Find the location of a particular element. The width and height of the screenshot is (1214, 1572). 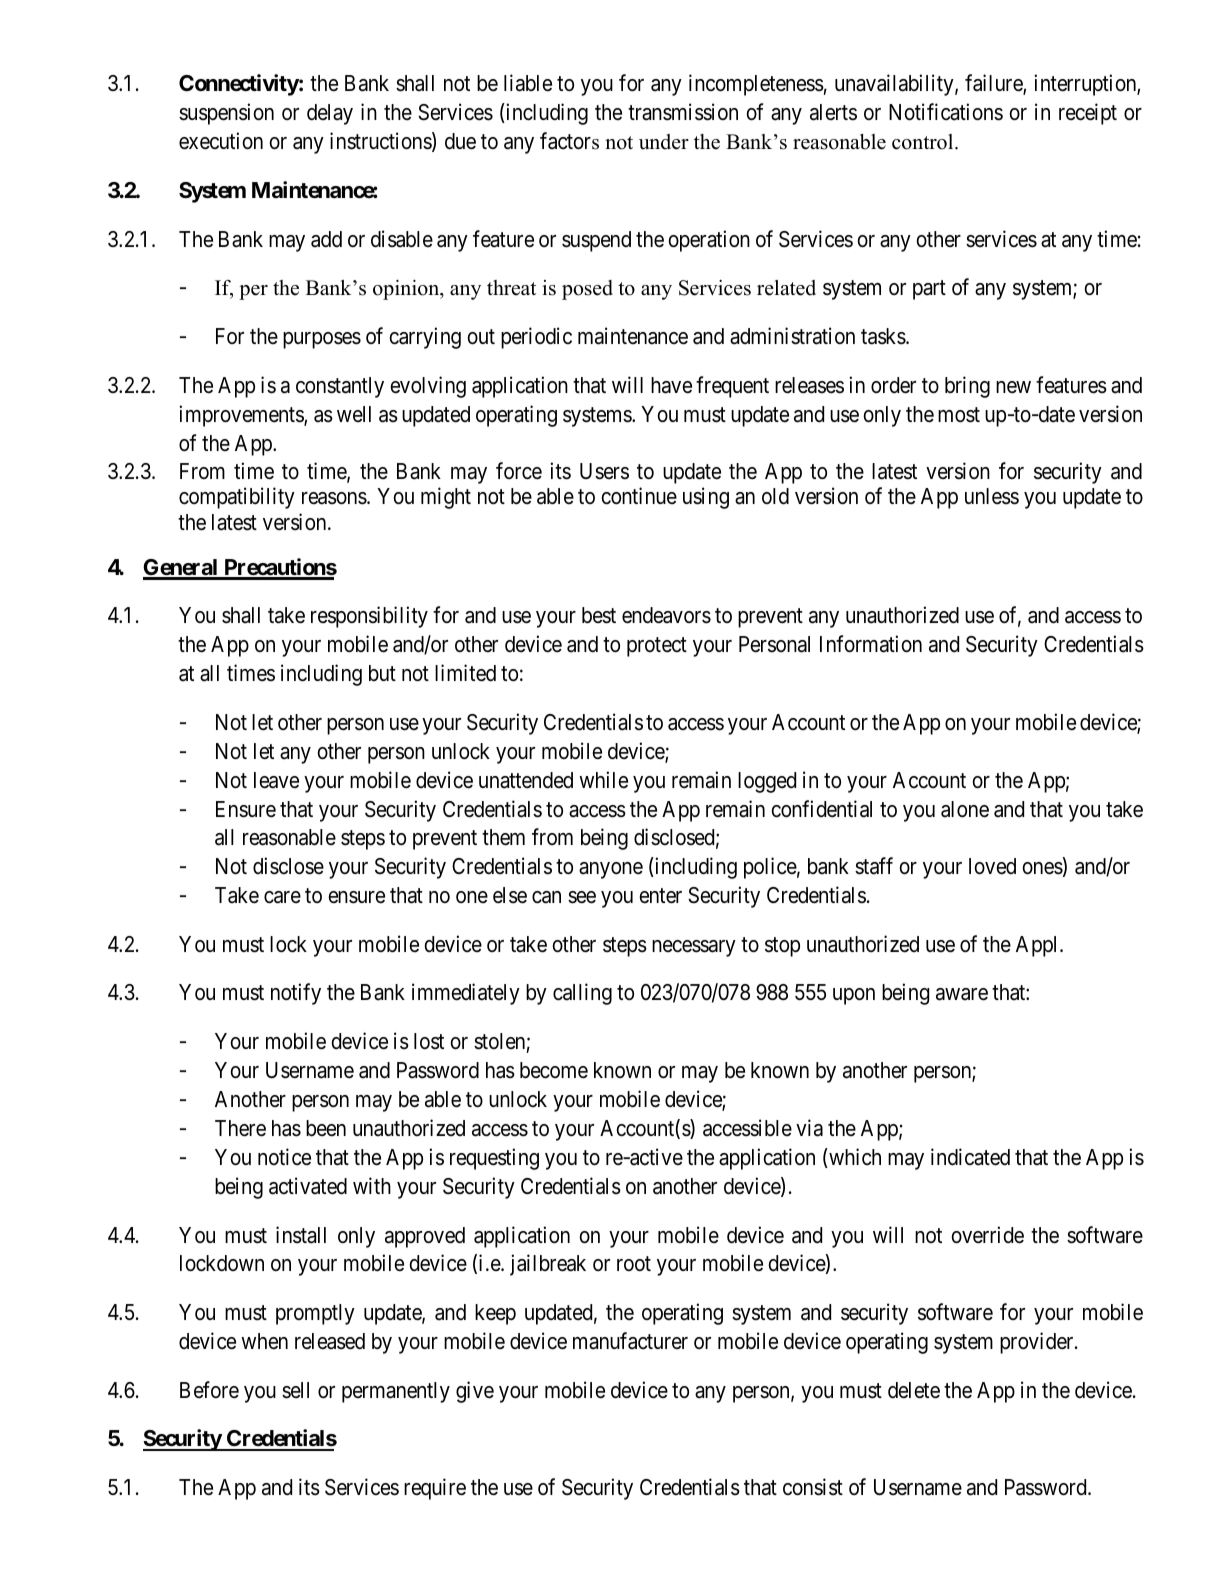

Notifications is located at coordinates (946, 112).
